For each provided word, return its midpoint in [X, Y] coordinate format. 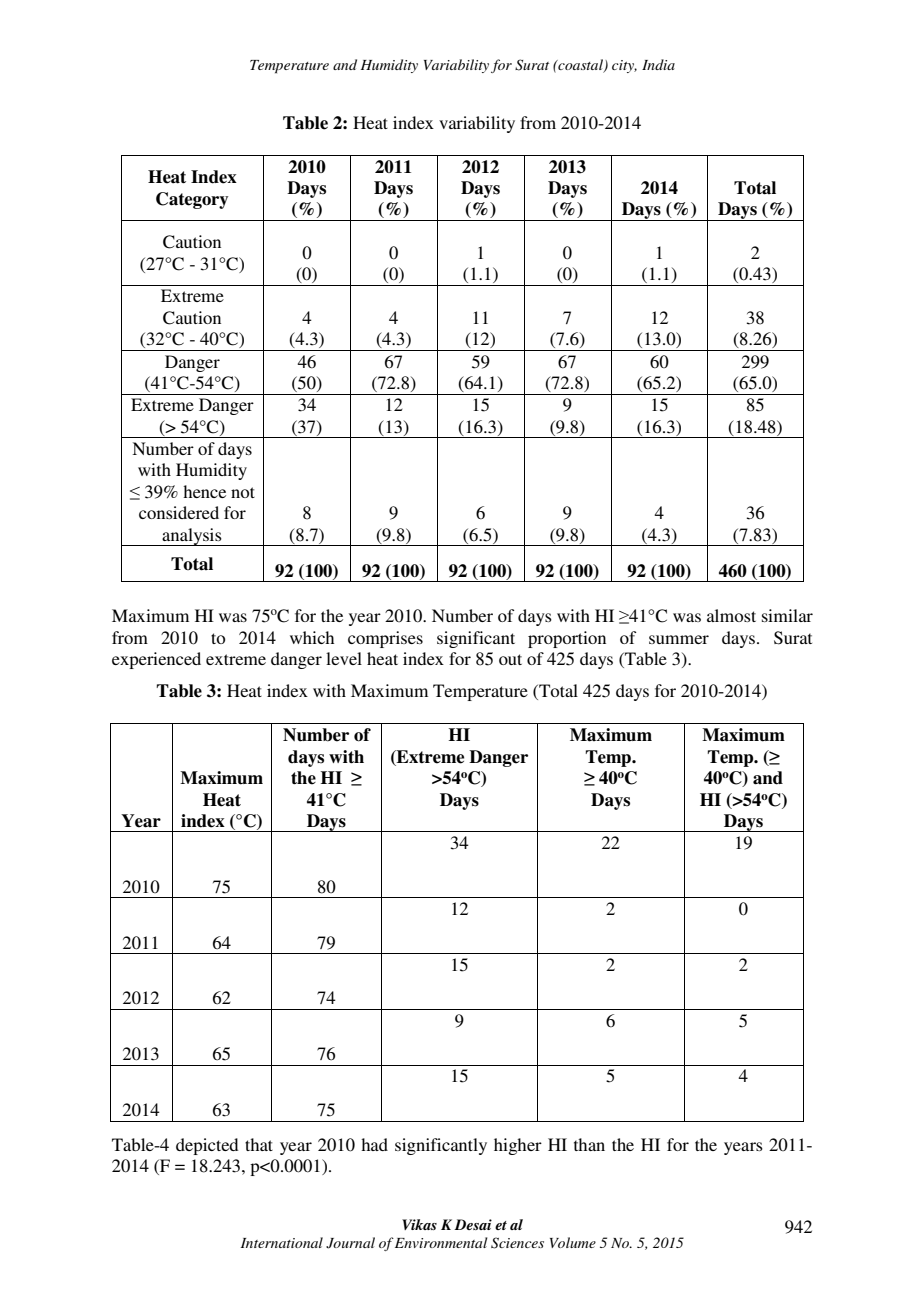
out [510, 659]
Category [192, 200]
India [658, 64]
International [282, 1242]
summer [679, 639]
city [624, 66]
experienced [156, 660]
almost [731, 615]
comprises [385, 639]
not [243, 492]
